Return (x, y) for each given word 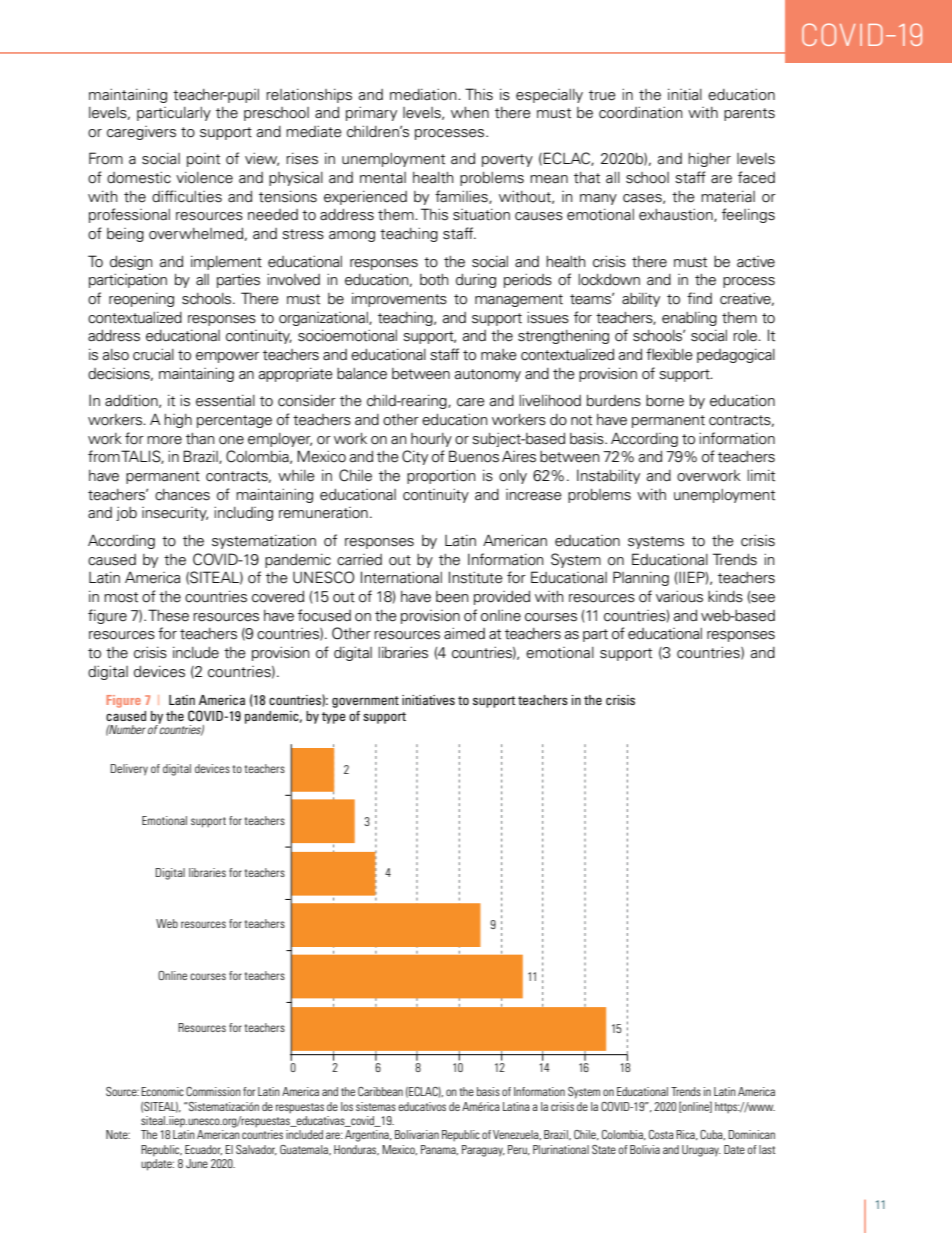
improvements (399, 299)
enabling (689, 319)
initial (685, 94)
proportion (441, 476)
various (679, 596)
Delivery (129, 770)
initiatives (428, 700)
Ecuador (203, 1150)
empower (227, 357)
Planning (641, 578)
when (470, 113)
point (203, 160)
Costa (661, 1134)
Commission (213, 1091)
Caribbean (380, 1091)
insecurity (175, 514)
